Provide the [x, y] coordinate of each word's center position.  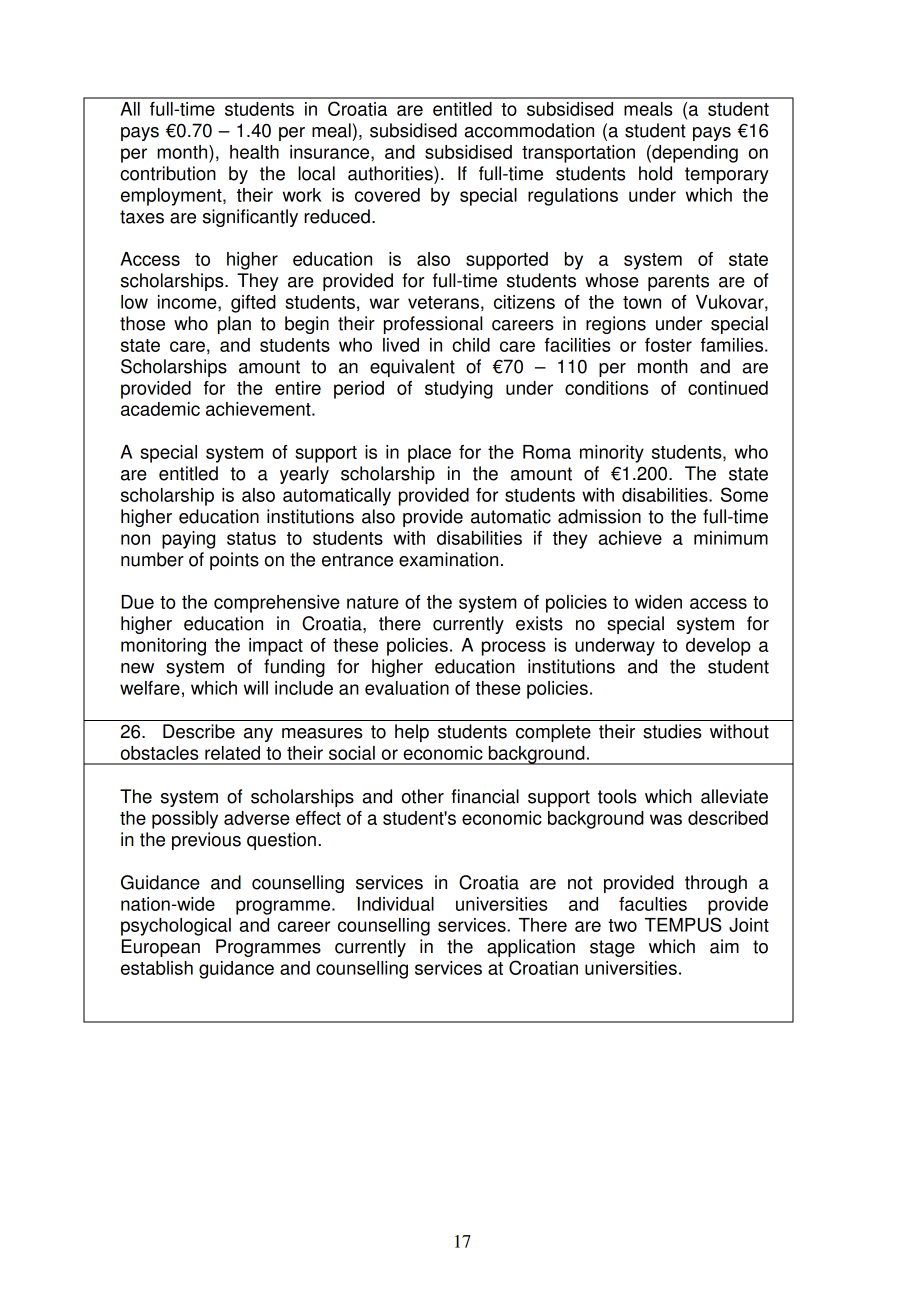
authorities [391, 173]
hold [655, 173]
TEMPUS [683, 924]
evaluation [407, 688]
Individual [396, 904]
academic [160, 409]
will [255, 688]
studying [459, 390]
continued [728, 388]
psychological [176, 927]
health [254, 152]
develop [718, 647]
